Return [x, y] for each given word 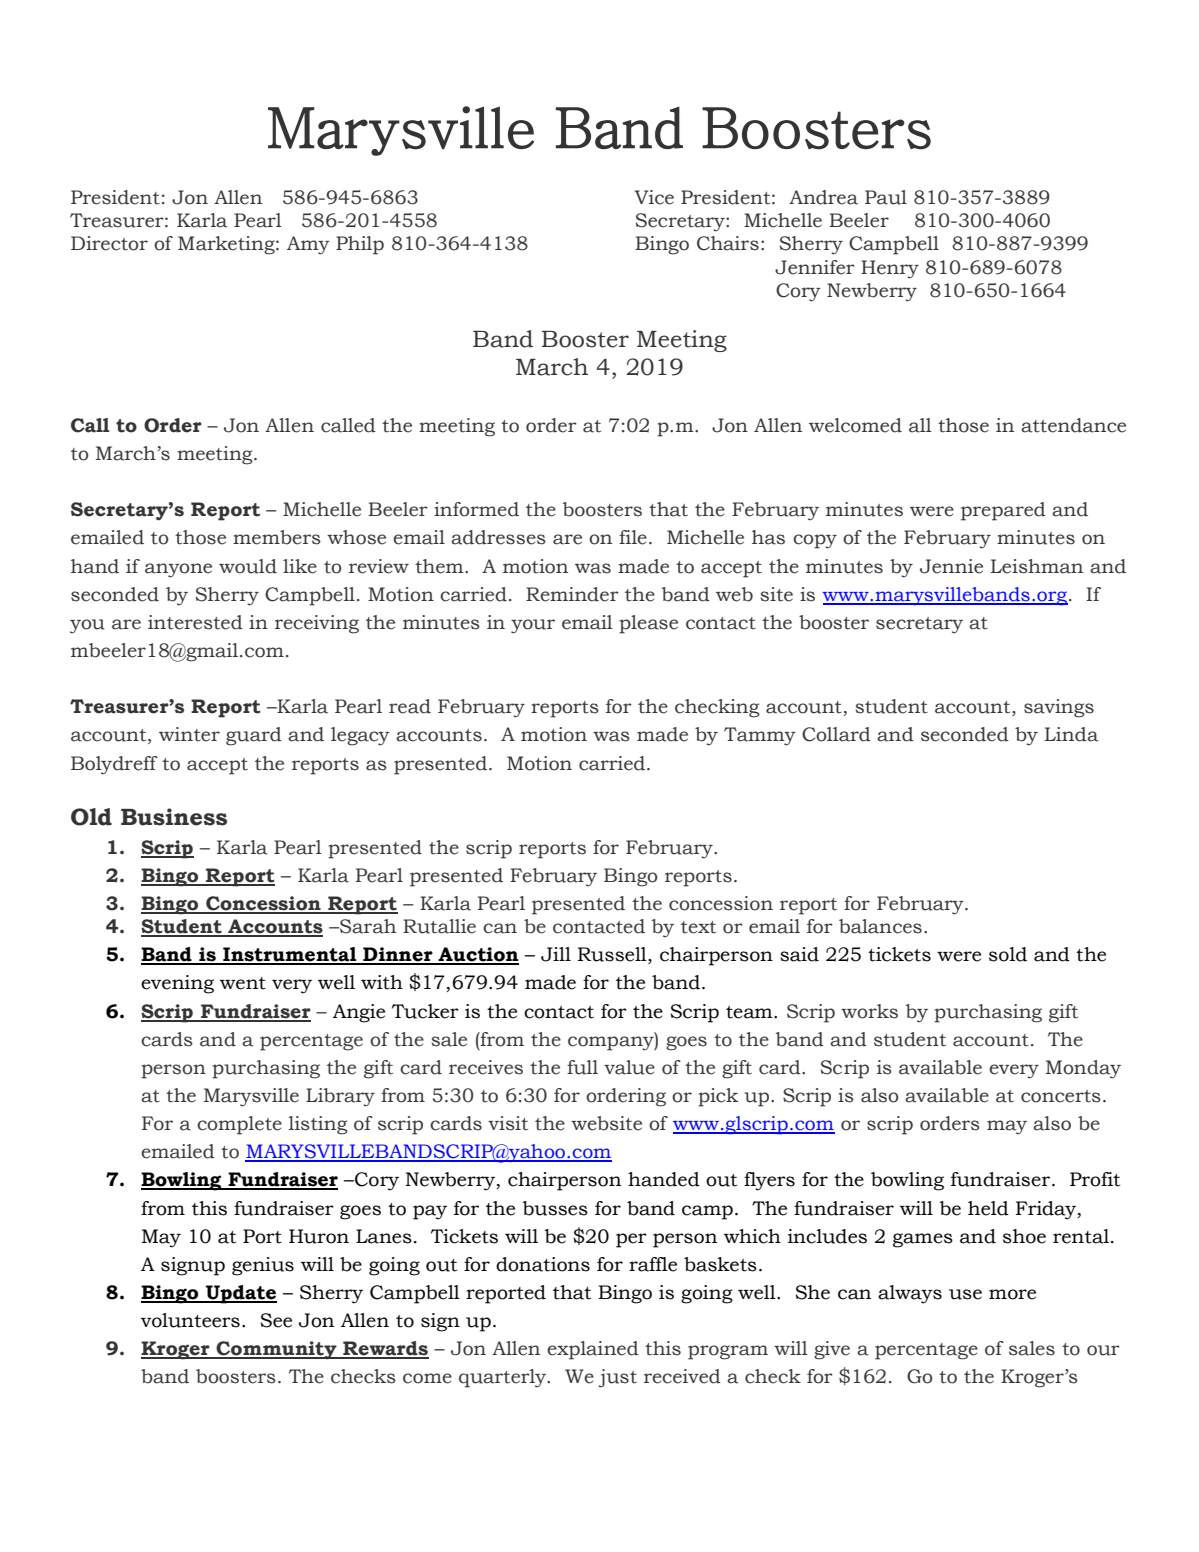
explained [593, 1350]
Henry [890, 269]
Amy [308, 245]
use [965, 1294]
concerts [1061, 1096]
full [582, 1067]
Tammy [760, 736]
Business [174, 817]
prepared [1003, 511]
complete [239, 1125]
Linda [1072, 734]
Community [276, 1350]
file [633, 537]
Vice [654, 197]
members [277, 537]
